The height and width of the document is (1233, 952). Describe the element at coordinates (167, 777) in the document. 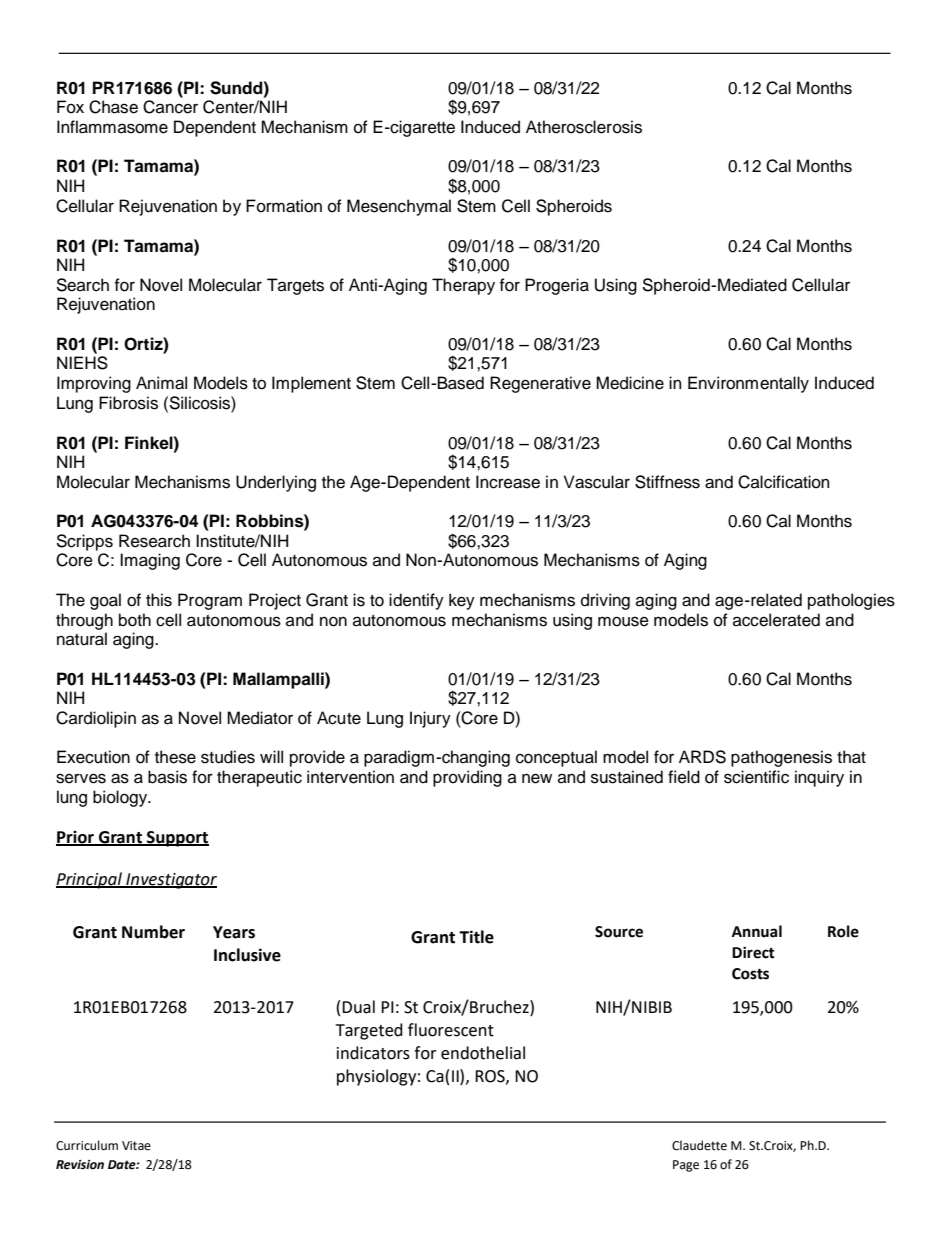

I see `basis` at that location.
